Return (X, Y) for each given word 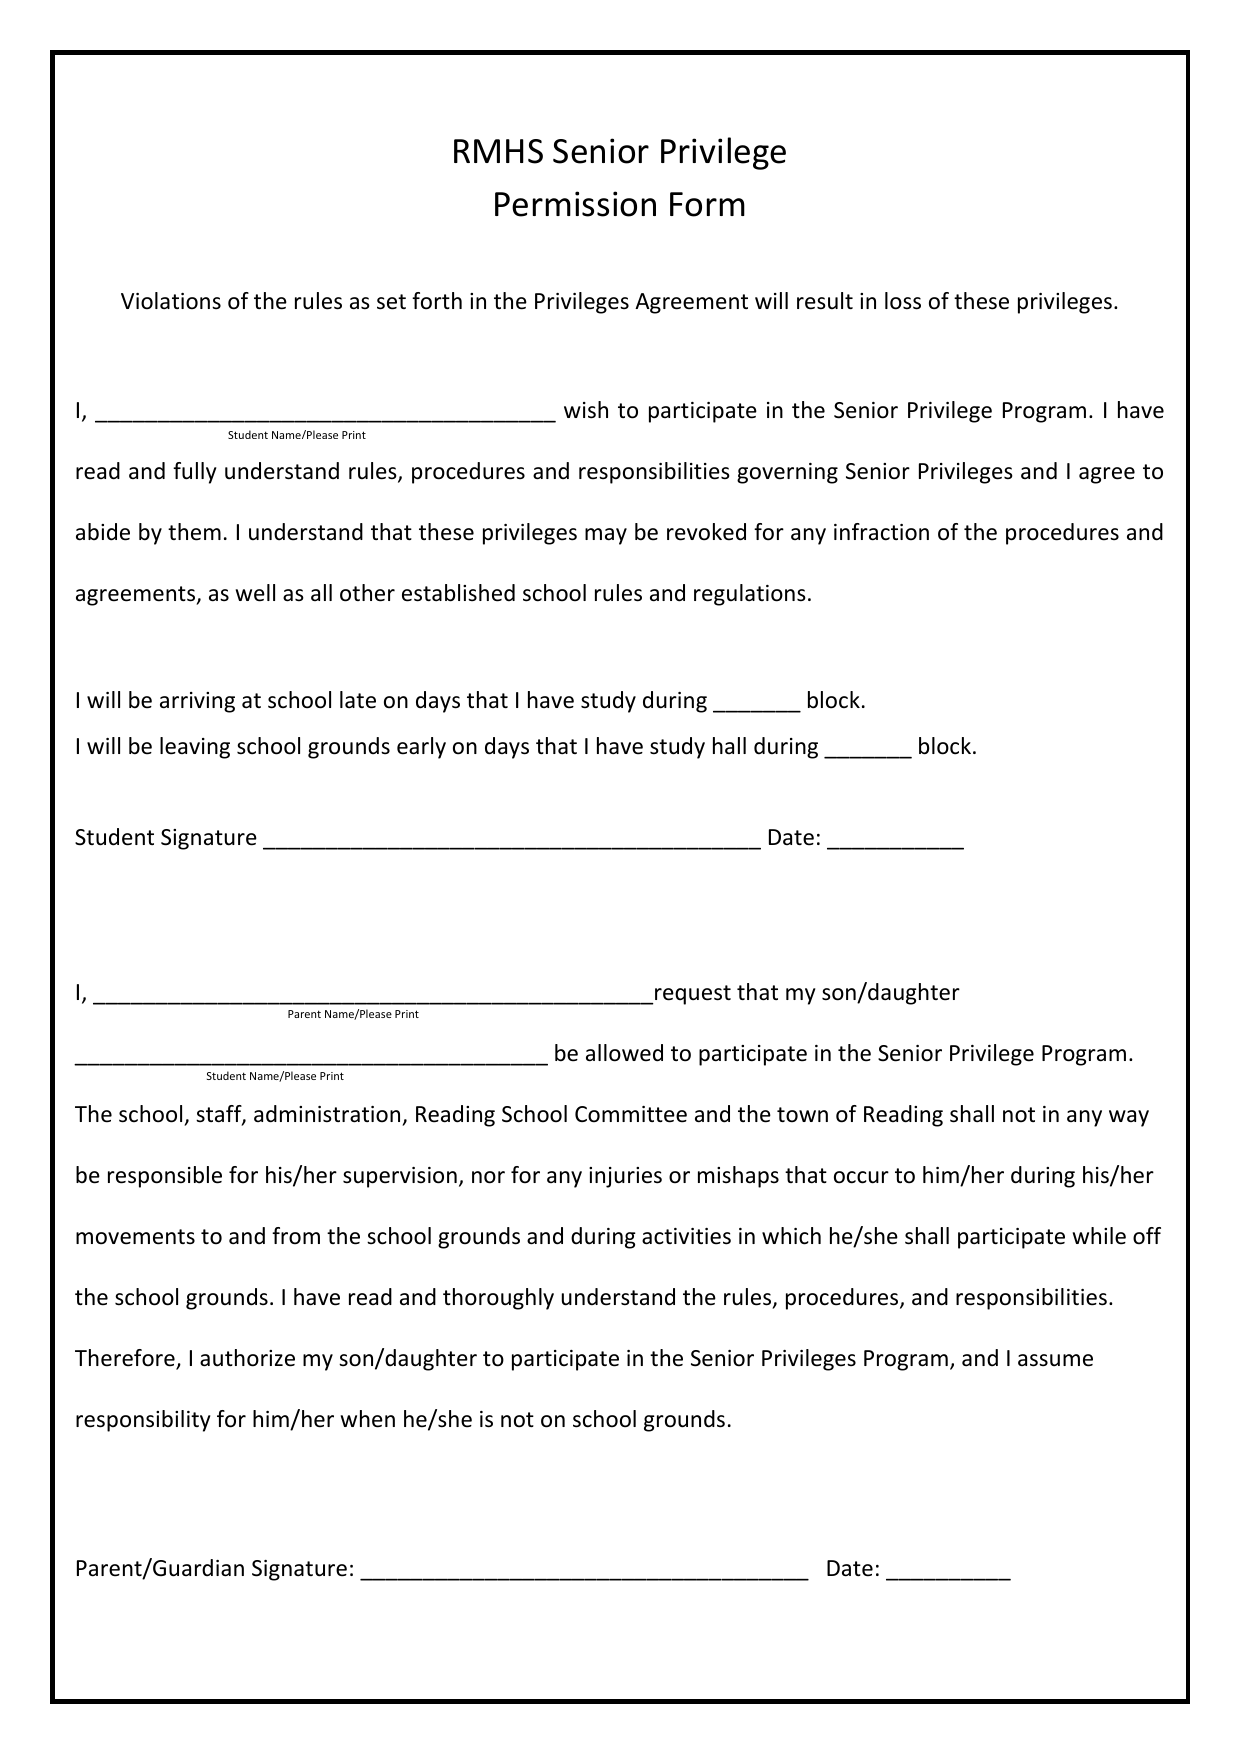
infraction (881, 532)
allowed (624, 1053)
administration (327, 1114)
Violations (171, 301)
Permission (575, 204)
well (255, 593)
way (1129, 1118)
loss (903, 301)
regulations (750, 595)
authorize (247, 1358)
